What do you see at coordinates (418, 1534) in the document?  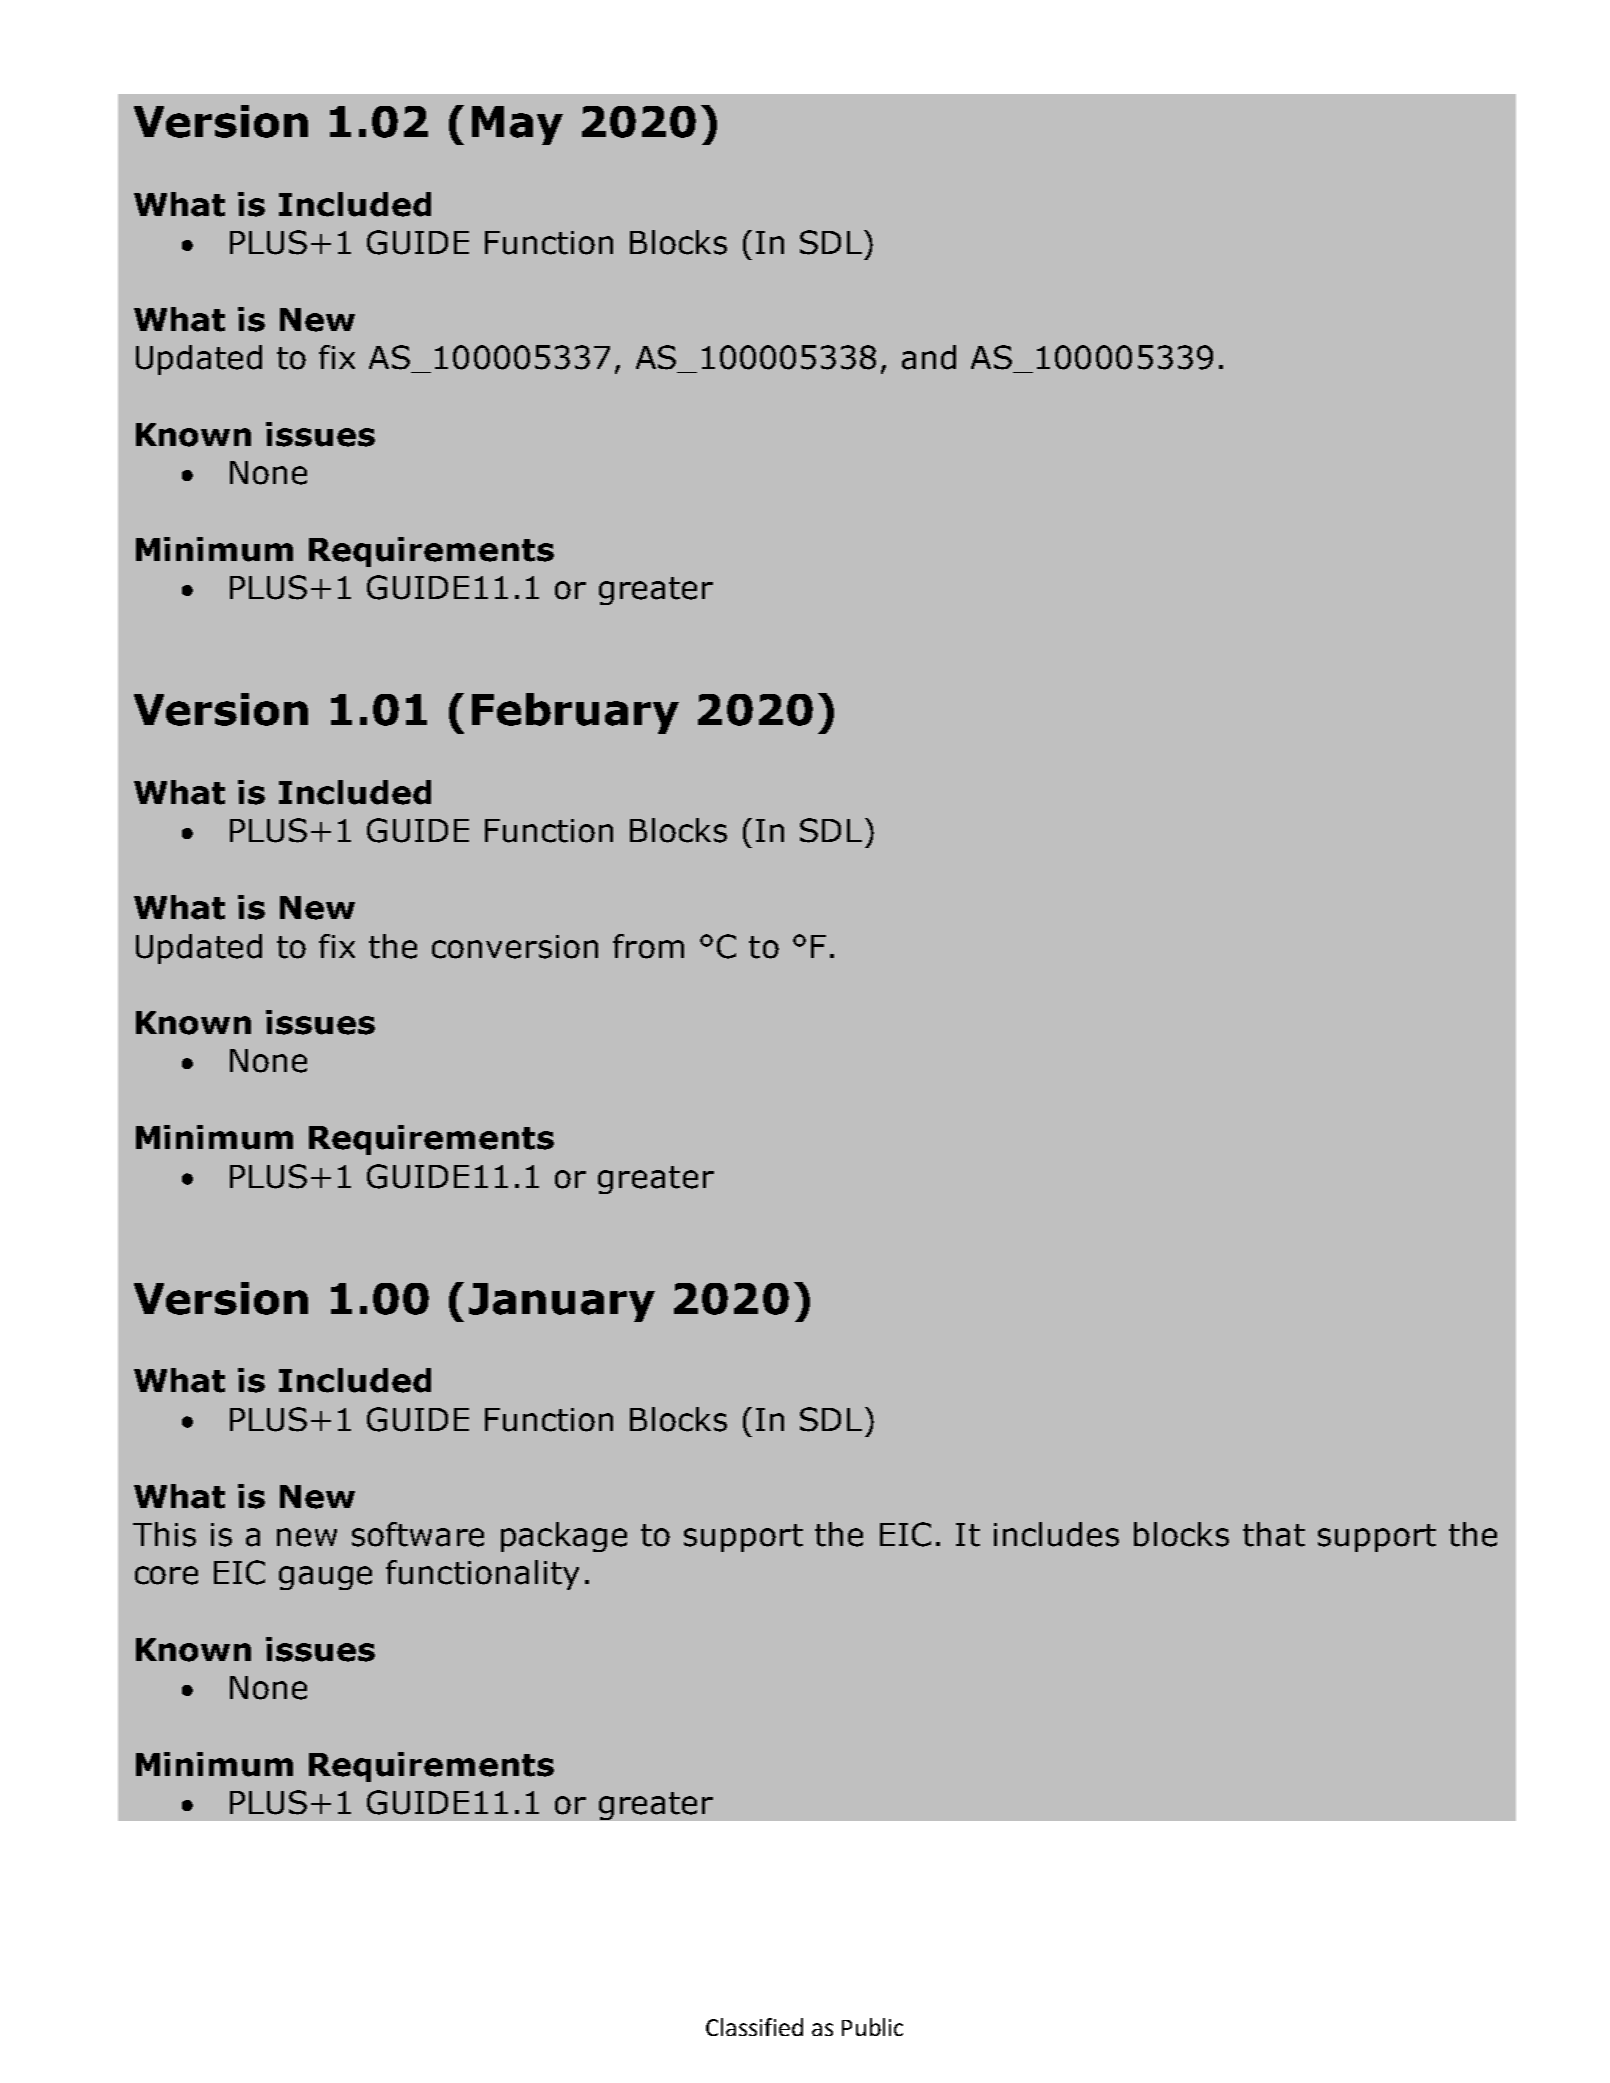 I see `software` at bounding box center [418, 1534].
